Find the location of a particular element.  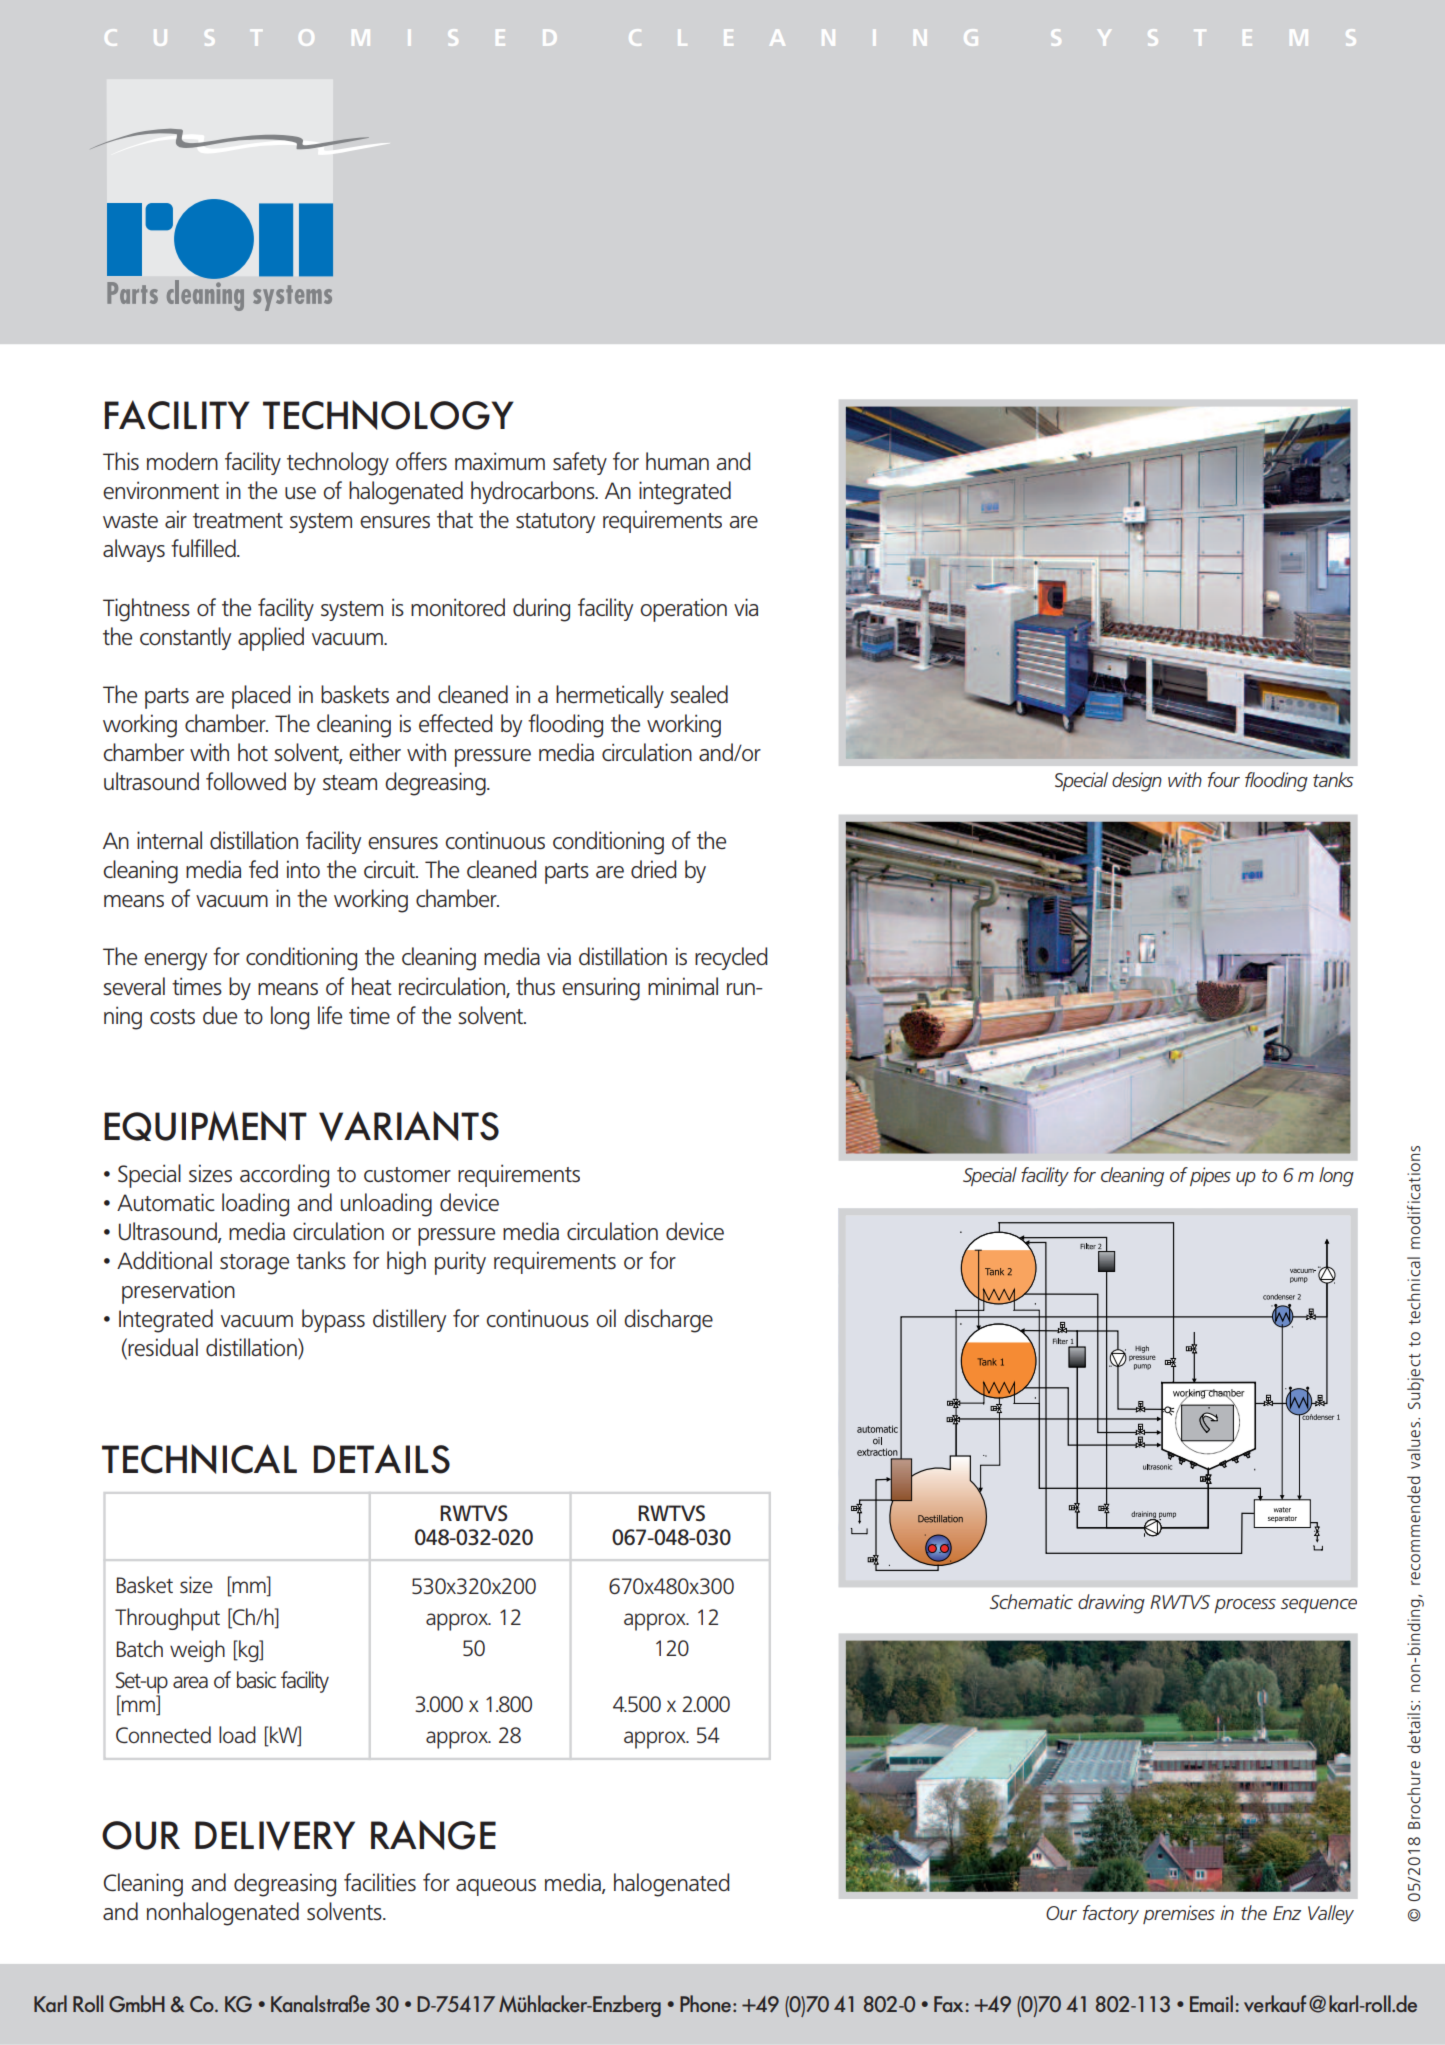

treatment is located at coordinates (238, 520).
